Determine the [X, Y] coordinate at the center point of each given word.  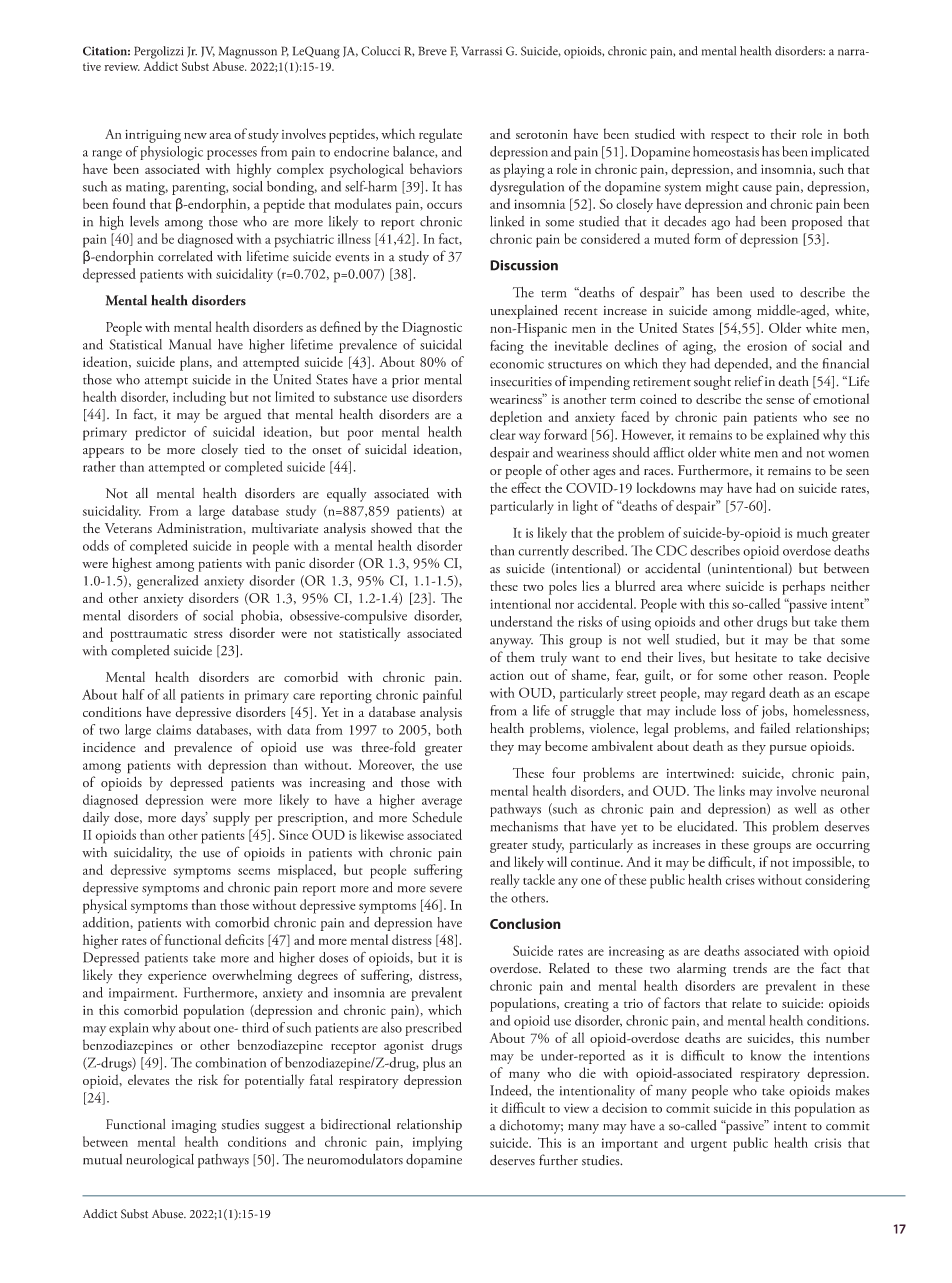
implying [437, 1143]
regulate [440, 135]
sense [780, 401]
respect [730, 137]
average [442, 803]
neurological [160, 1161]
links [732, 790]
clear [503, 434]
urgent [709, 1146]
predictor [161, 433]
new [195, 136]
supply [231, 819]
